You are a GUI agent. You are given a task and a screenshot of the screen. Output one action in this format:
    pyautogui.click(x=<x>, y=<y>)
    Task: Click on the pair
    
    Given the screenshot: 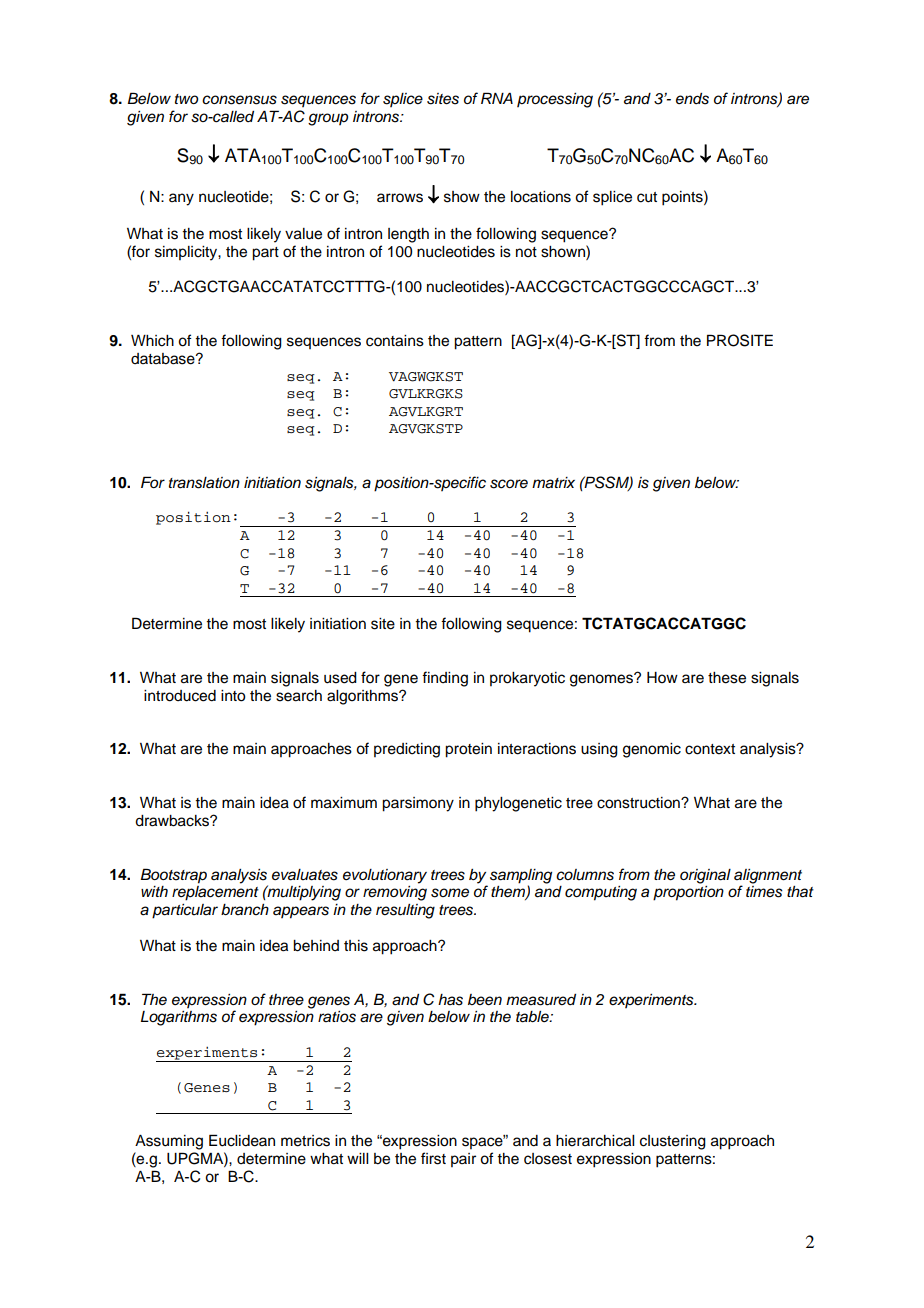 What is the action you would take?
    pyautogui.click(x=463, y=1160)
